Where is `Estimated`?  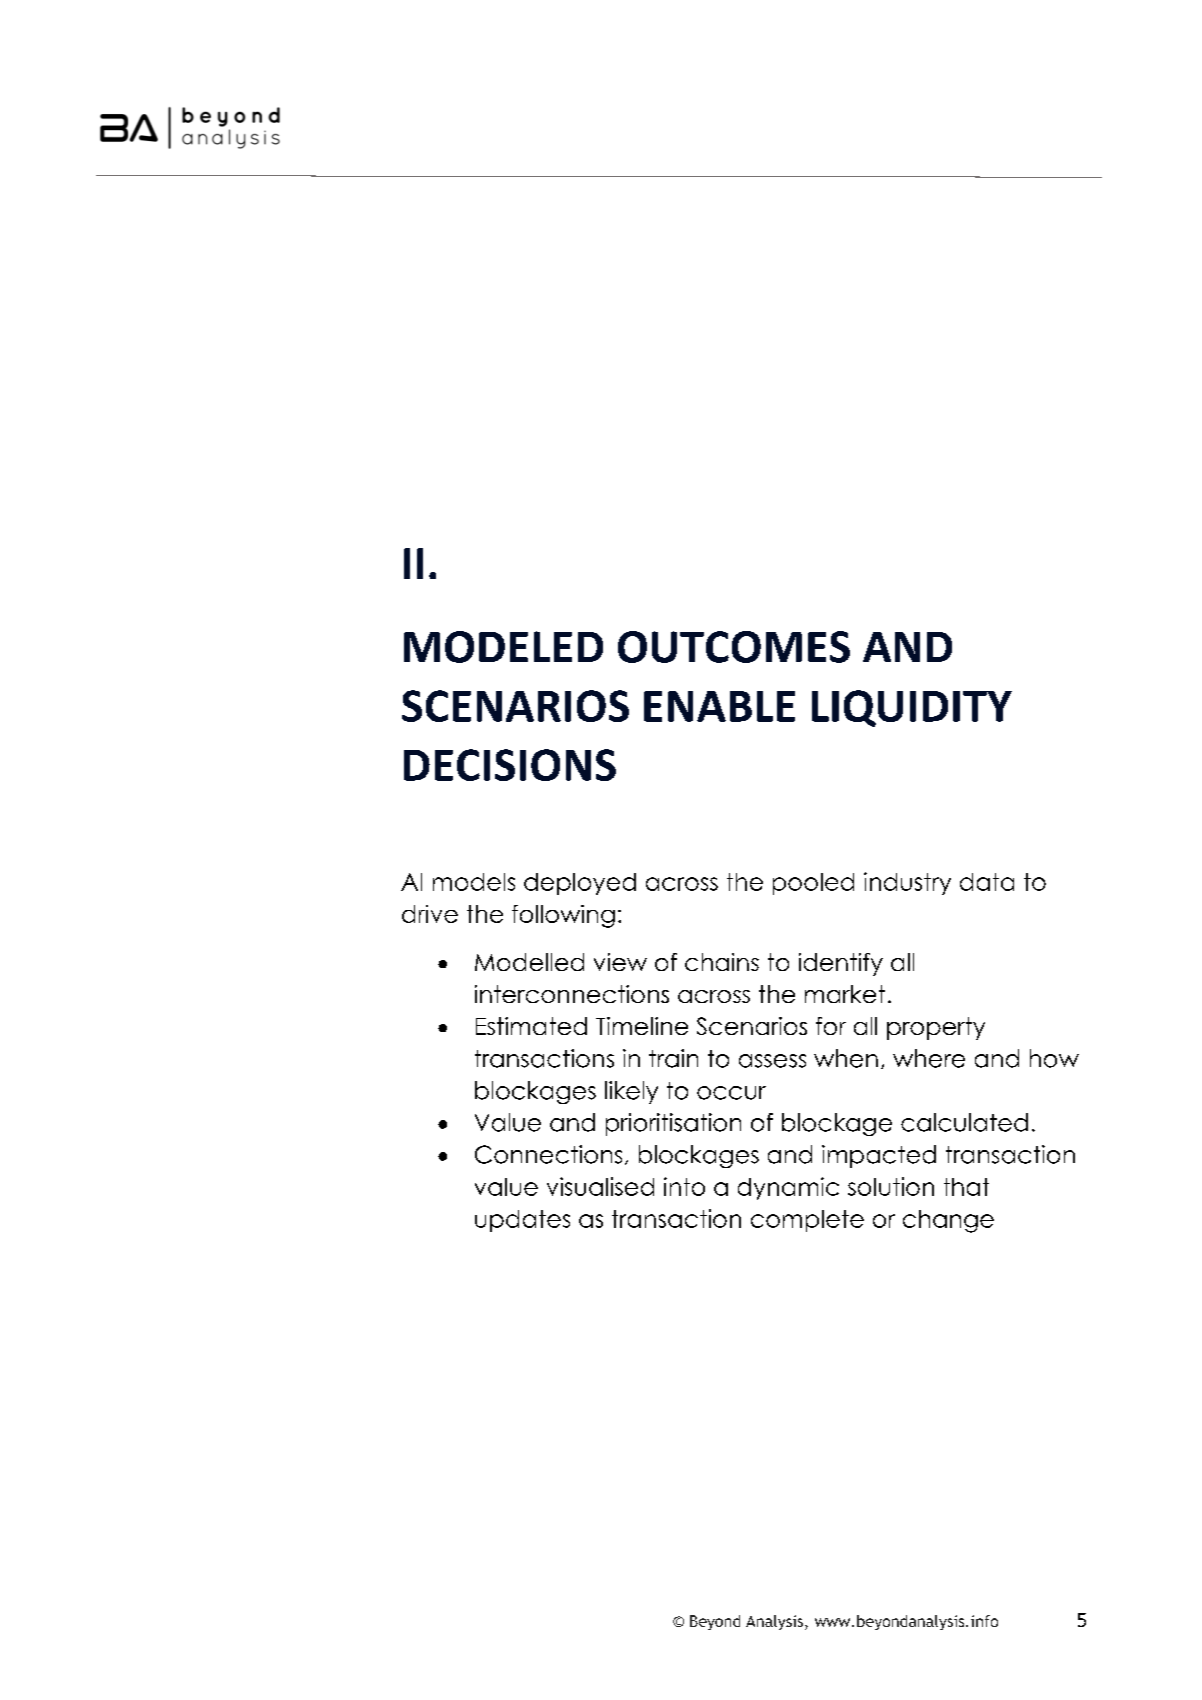 Estimated is located at coordinates (531, 1026).
